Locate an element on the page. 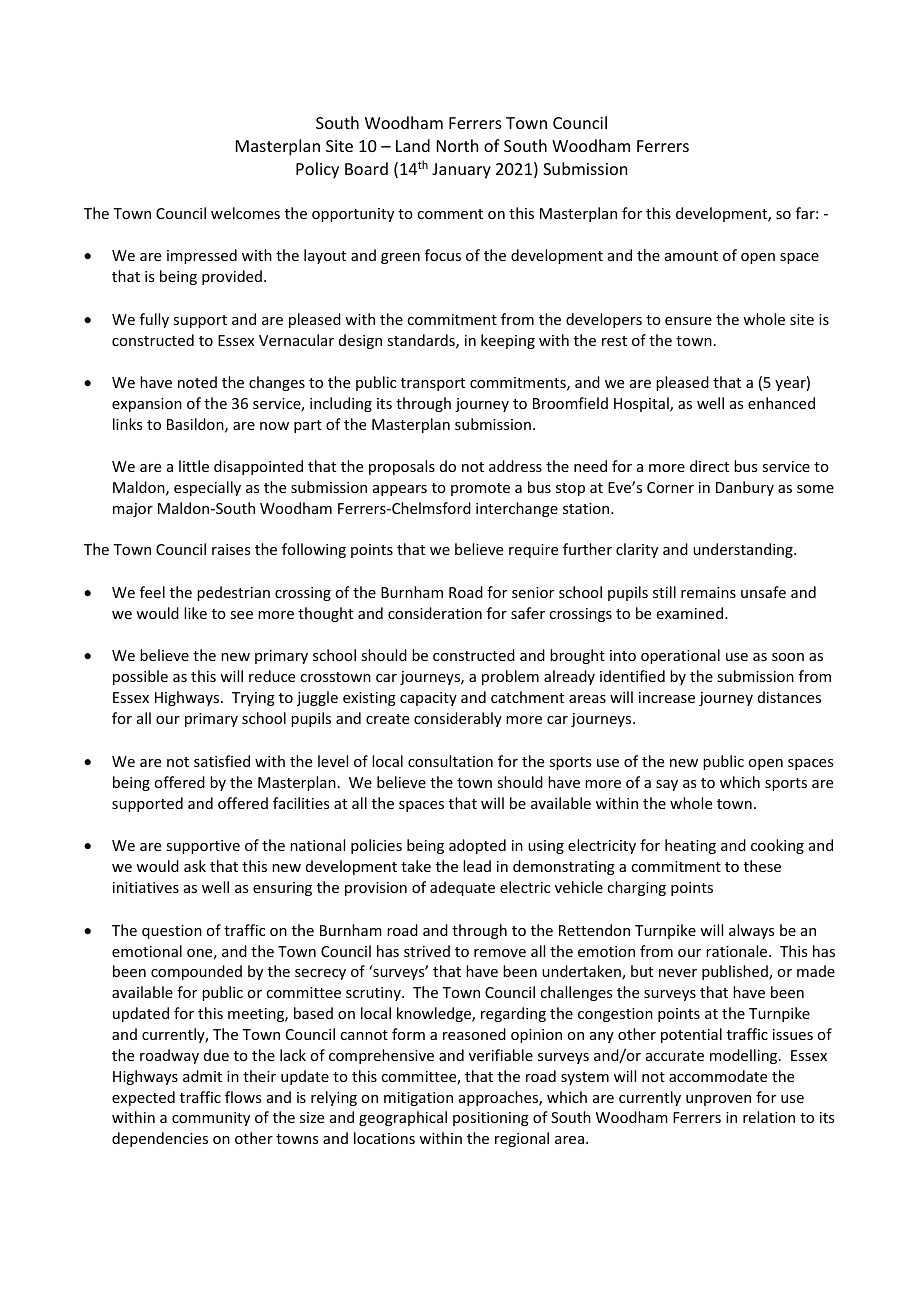  January is located at coordinates (461, 171).
